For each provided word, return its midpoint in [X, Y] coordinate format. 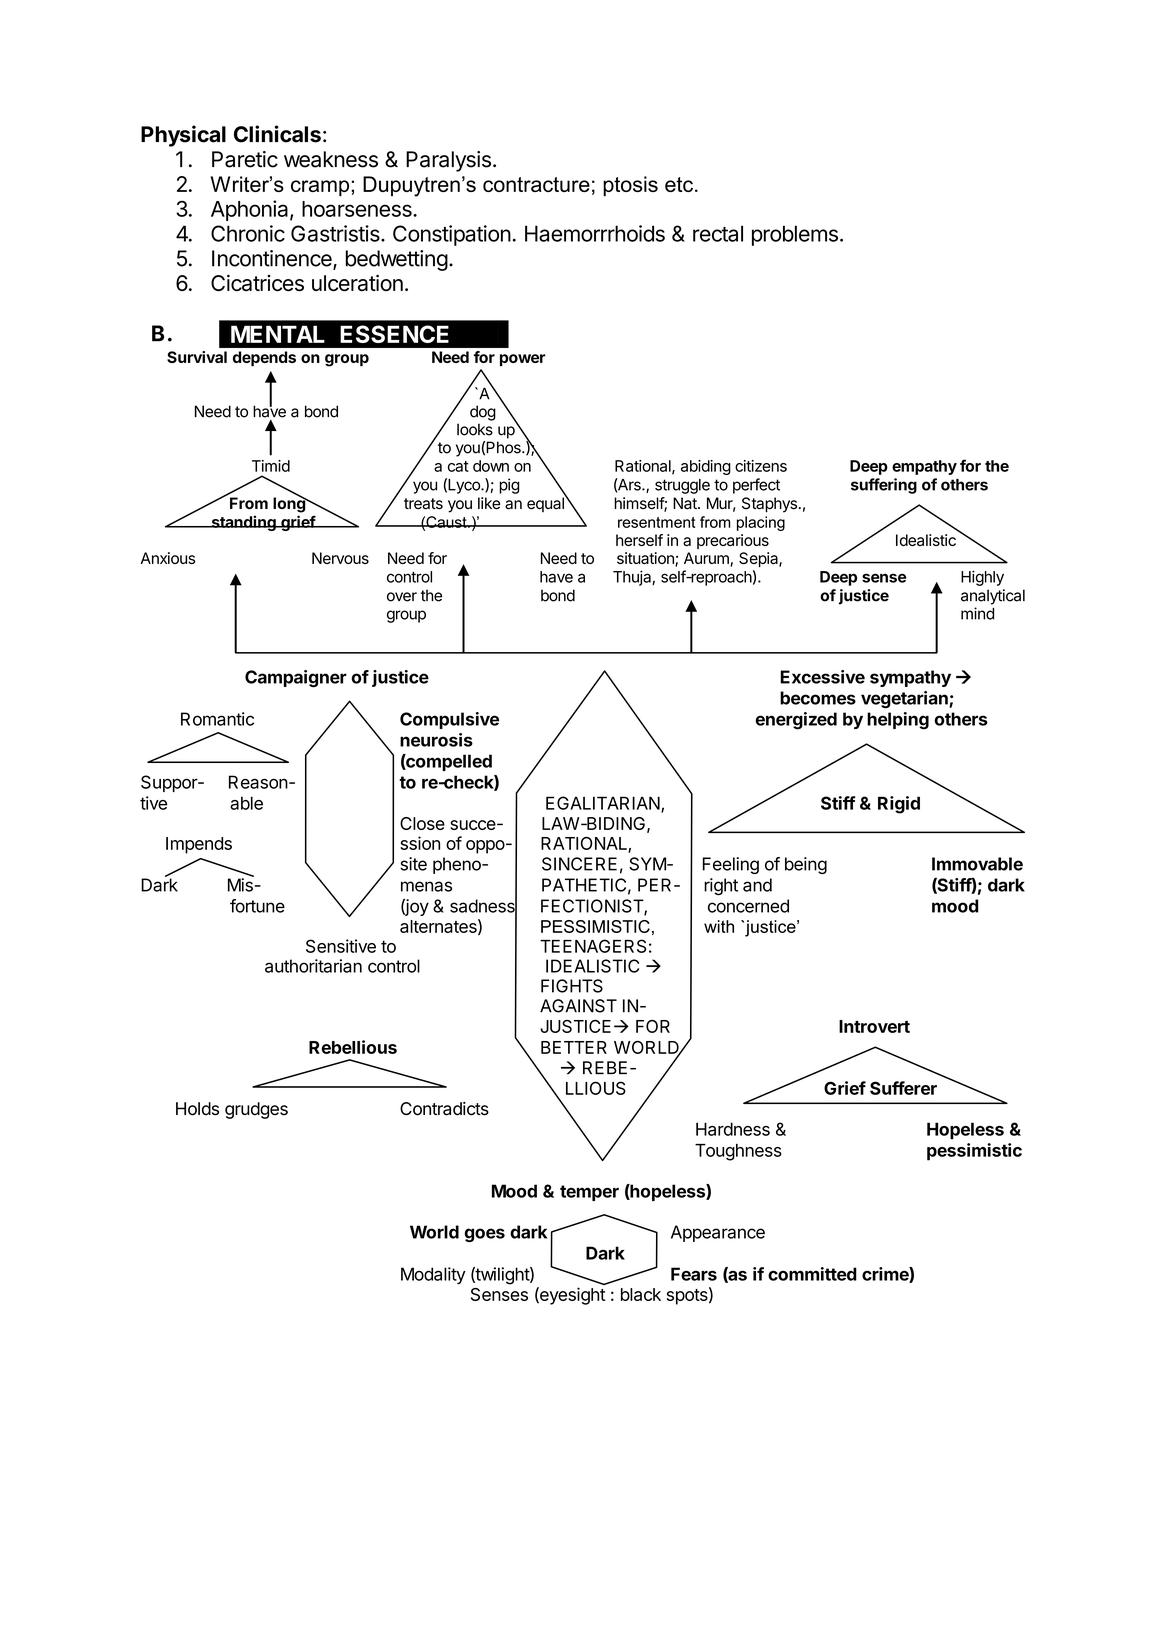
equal [546, 503]
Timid [271, 466]
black [641, 1294]
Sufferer [903, 1088]
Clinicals [277, 134]
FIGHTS [572, 986]
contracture [536, 184]
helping [898, 721]
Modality [433, 1275]
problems [795, 235]
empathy [924, 467]
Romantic [217, 719]
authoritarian [313, 966]
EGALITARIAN [604, 804]
